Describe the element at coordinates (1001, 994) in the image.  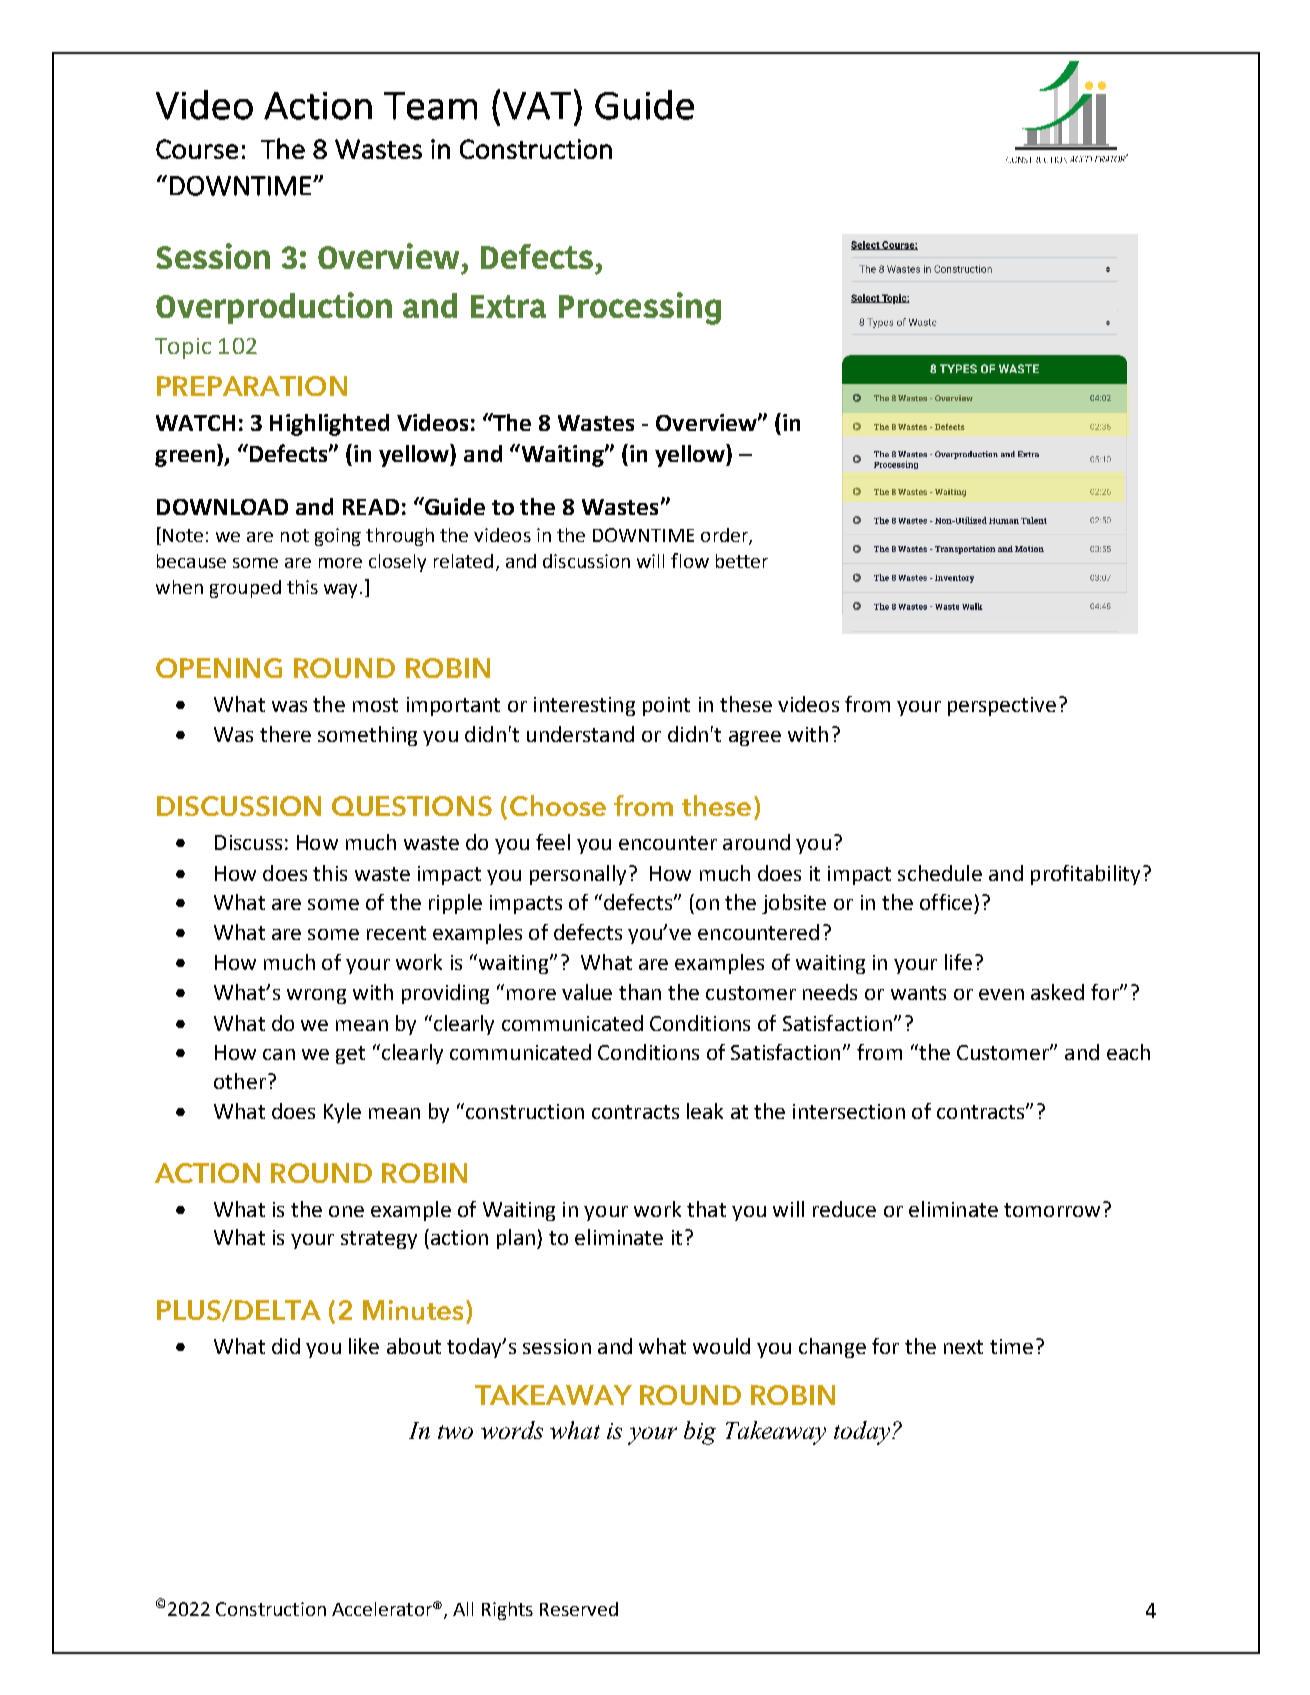
I see `even` at that location.
